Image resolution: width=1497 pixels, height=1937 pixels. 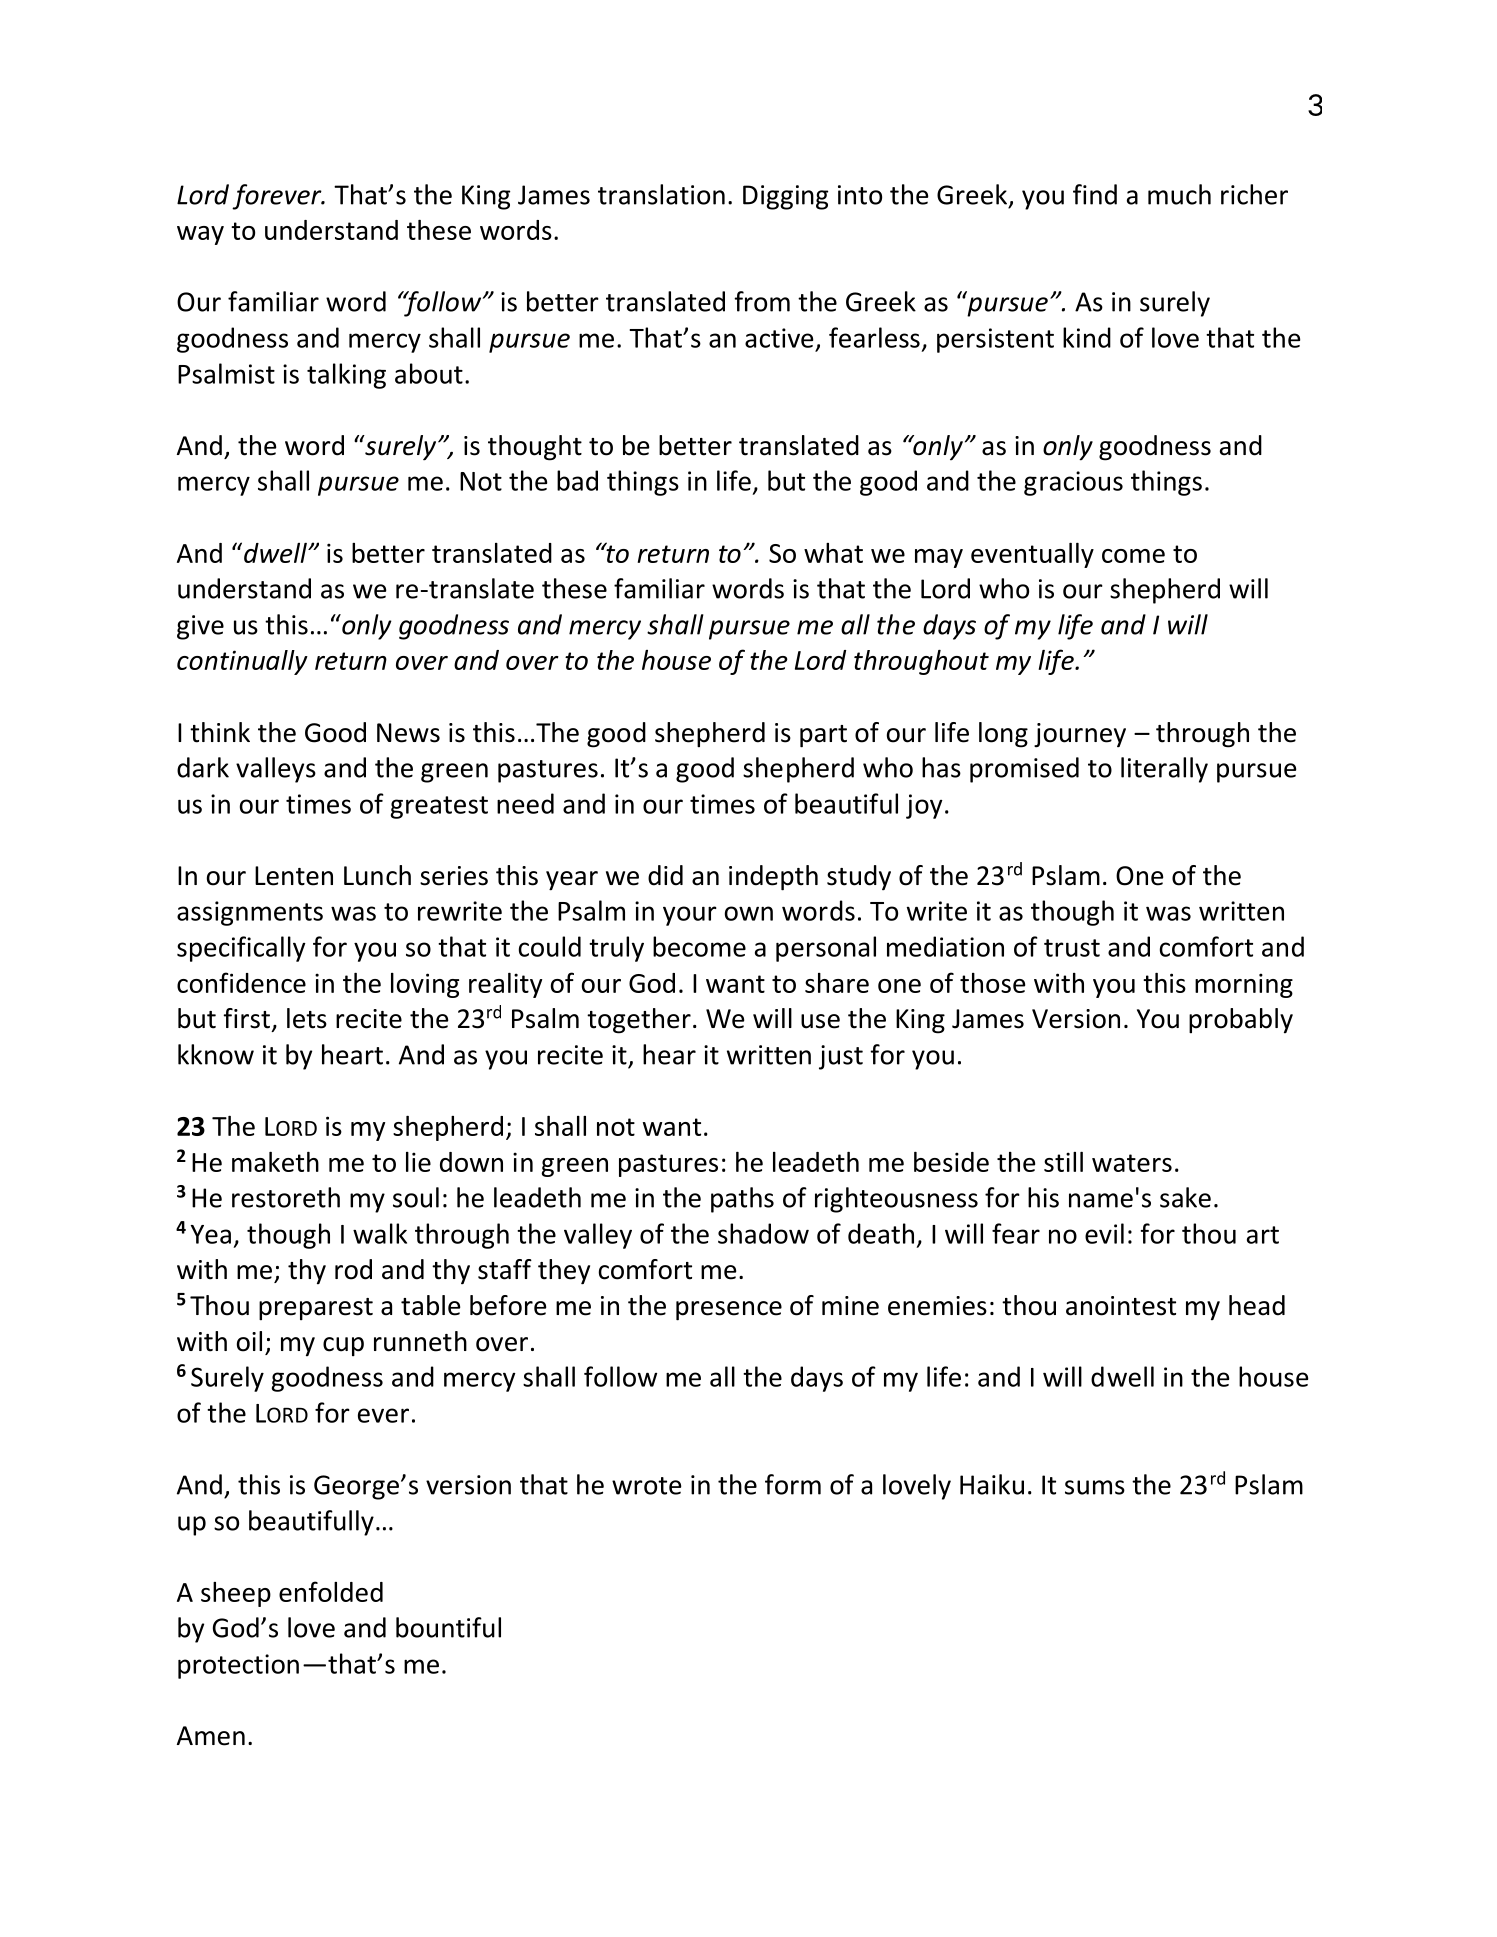 What do you see at coordinates (1095, 1487) in the screenshot?
I see `sums` at bounding box center [1095, 1487].
